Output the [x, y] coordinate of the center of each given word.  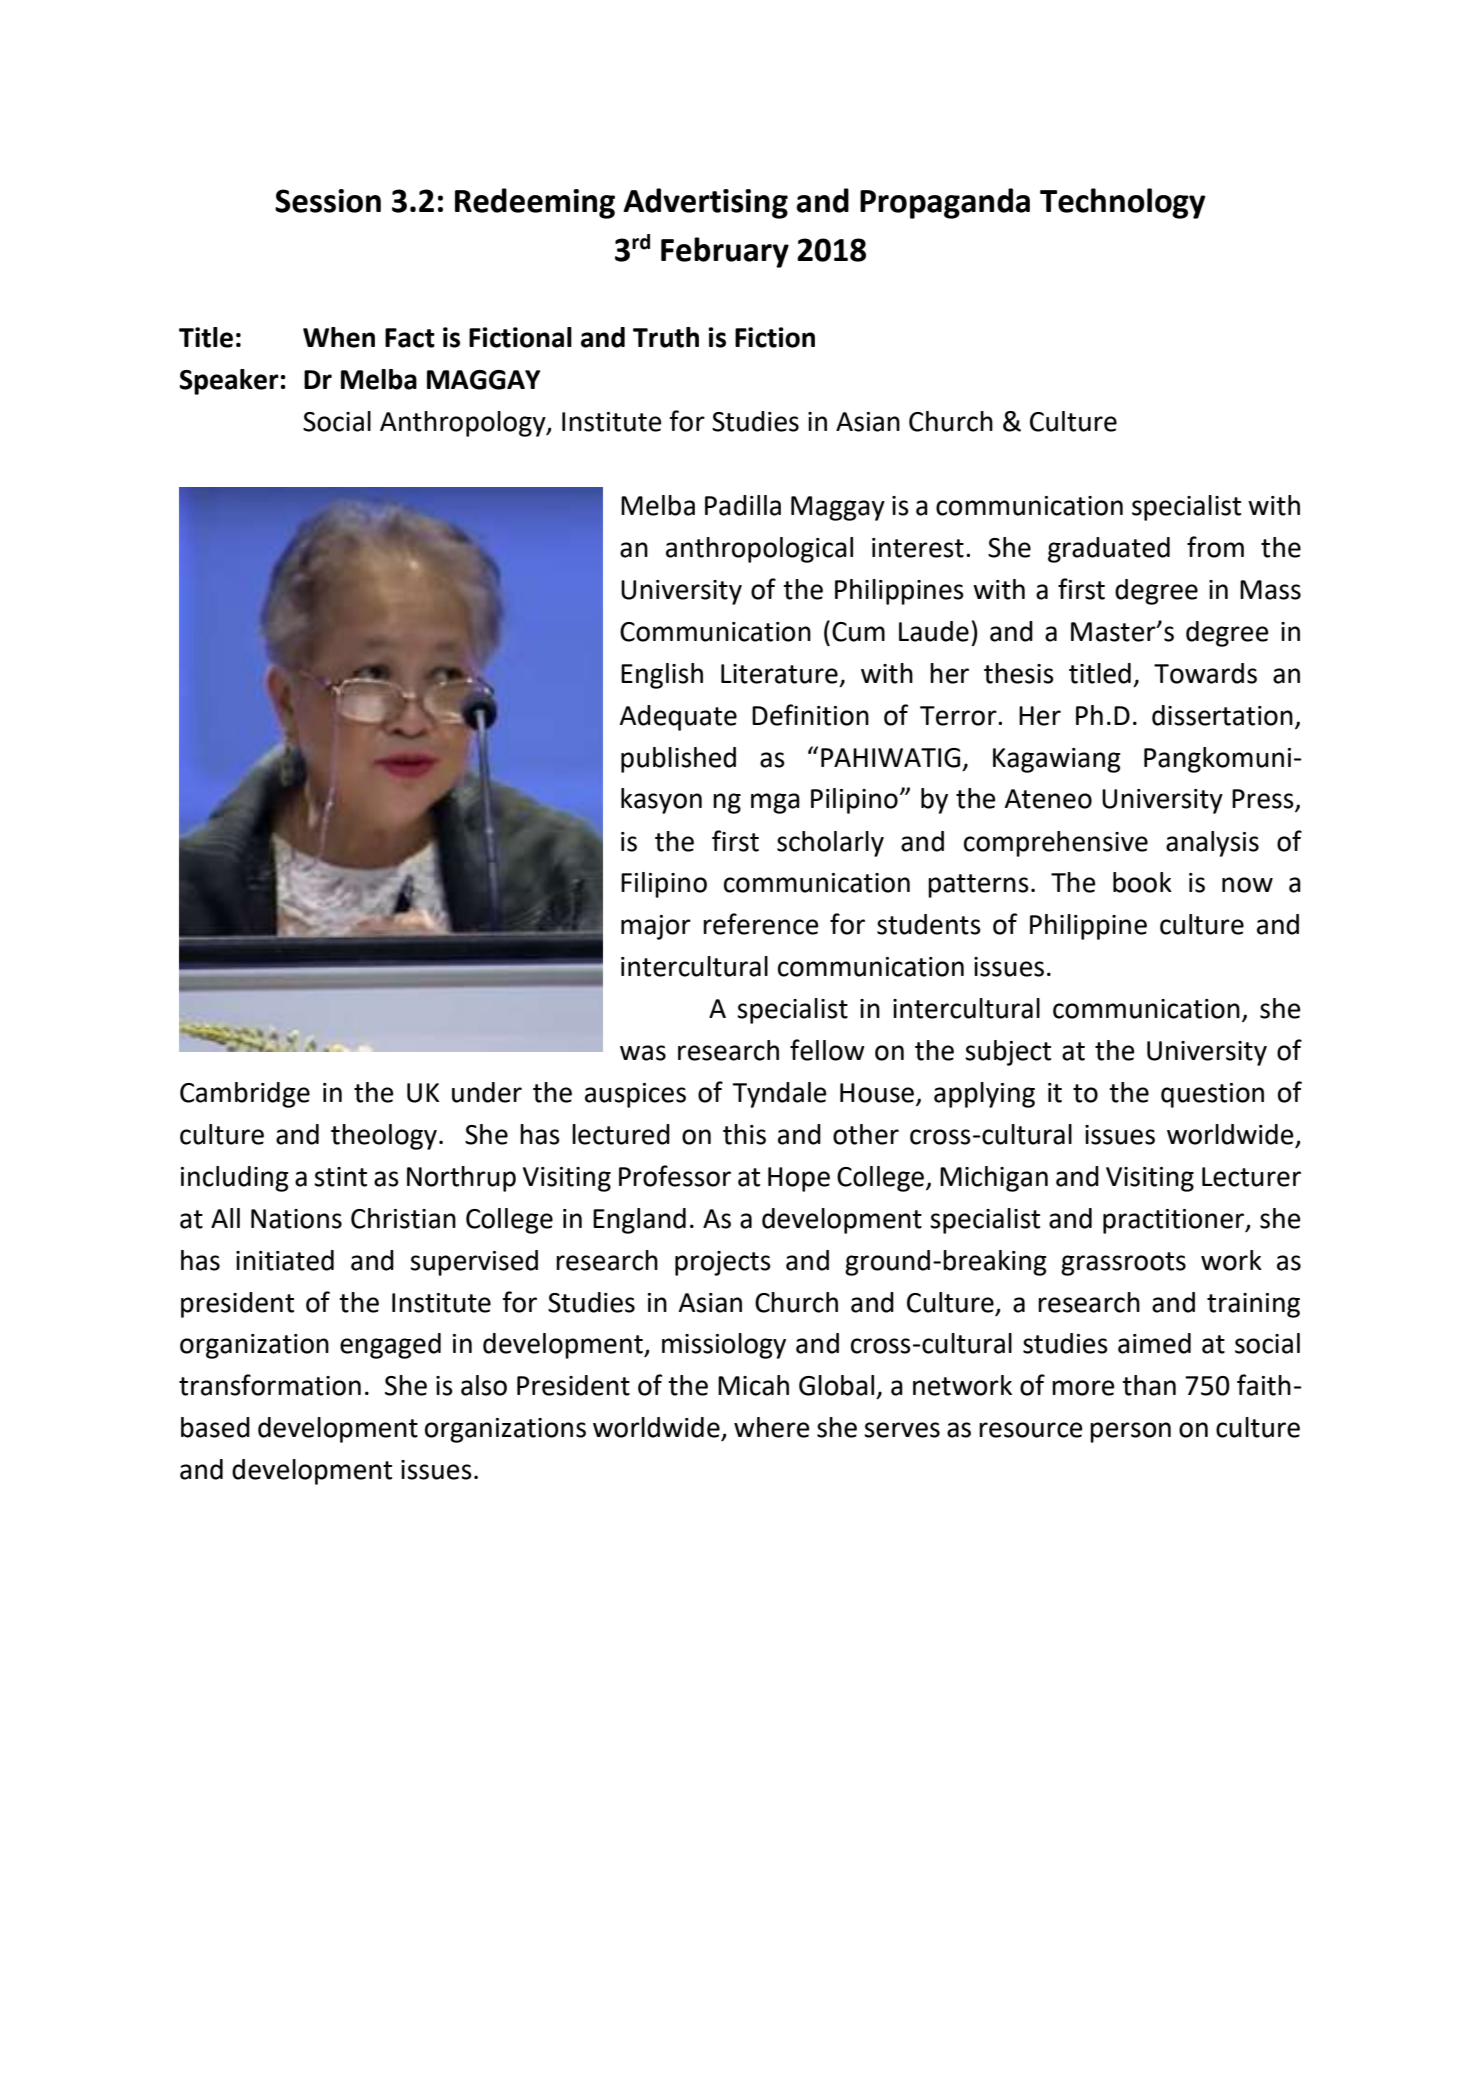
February [725, 252]
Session [328, 201]
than [1149, 1385]
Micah [753, 1385]
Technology [1123, 203]
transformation [270, 1385]
